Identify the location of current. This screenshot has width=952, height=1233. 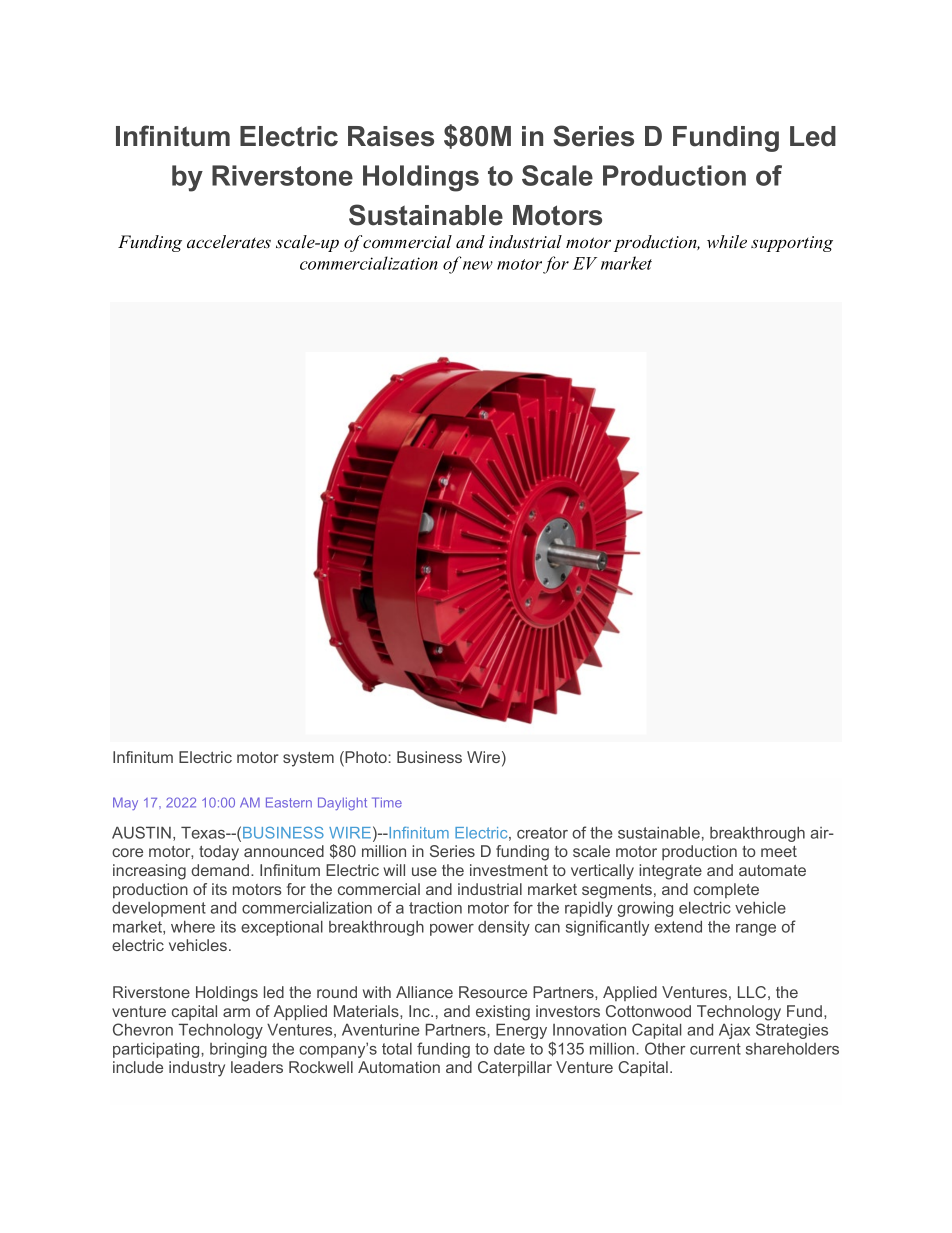
(715, 1049).
